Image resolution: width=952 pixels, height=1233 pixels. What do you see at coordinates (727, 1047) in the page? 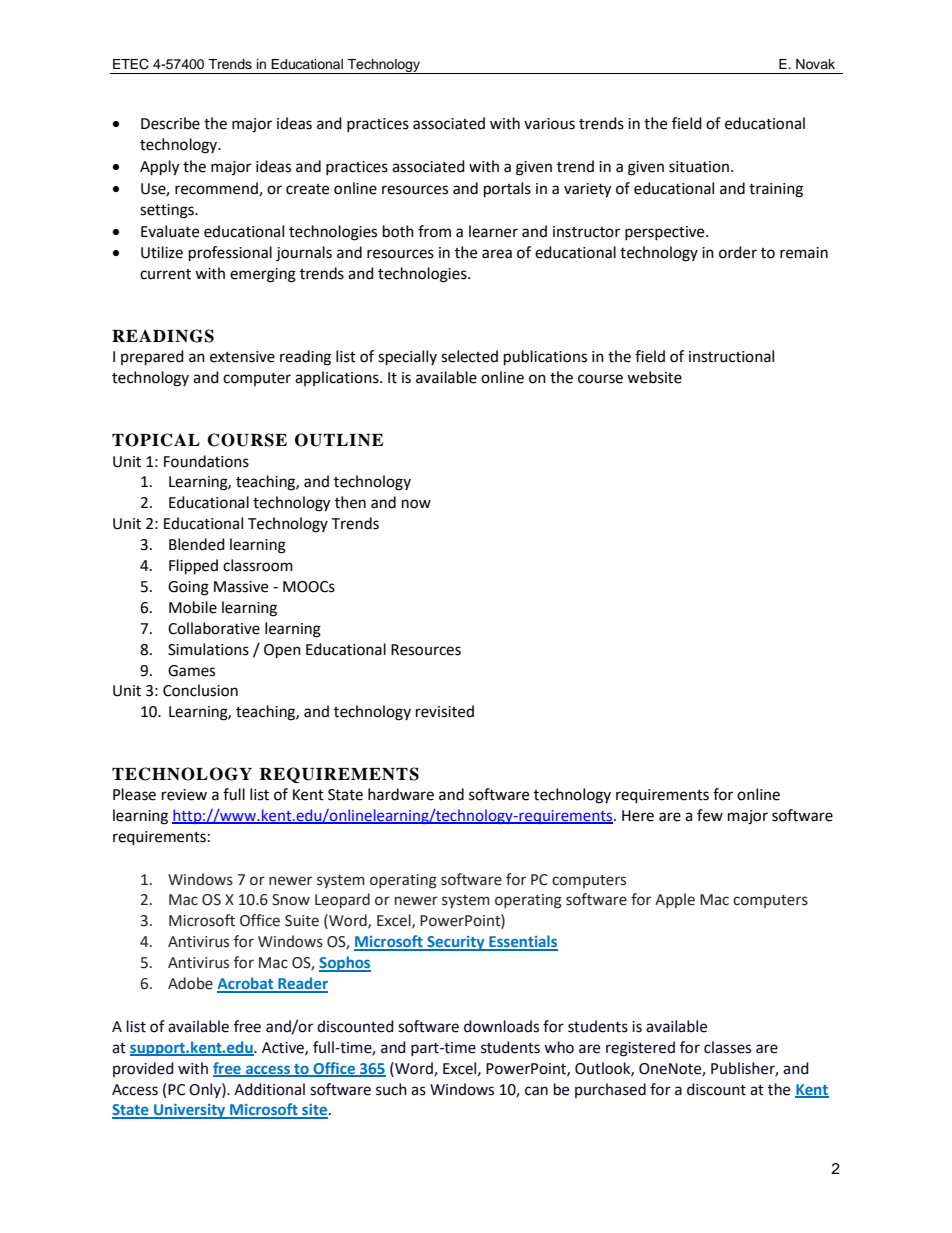
I see `classes` at bounding box center [727, 1047].
